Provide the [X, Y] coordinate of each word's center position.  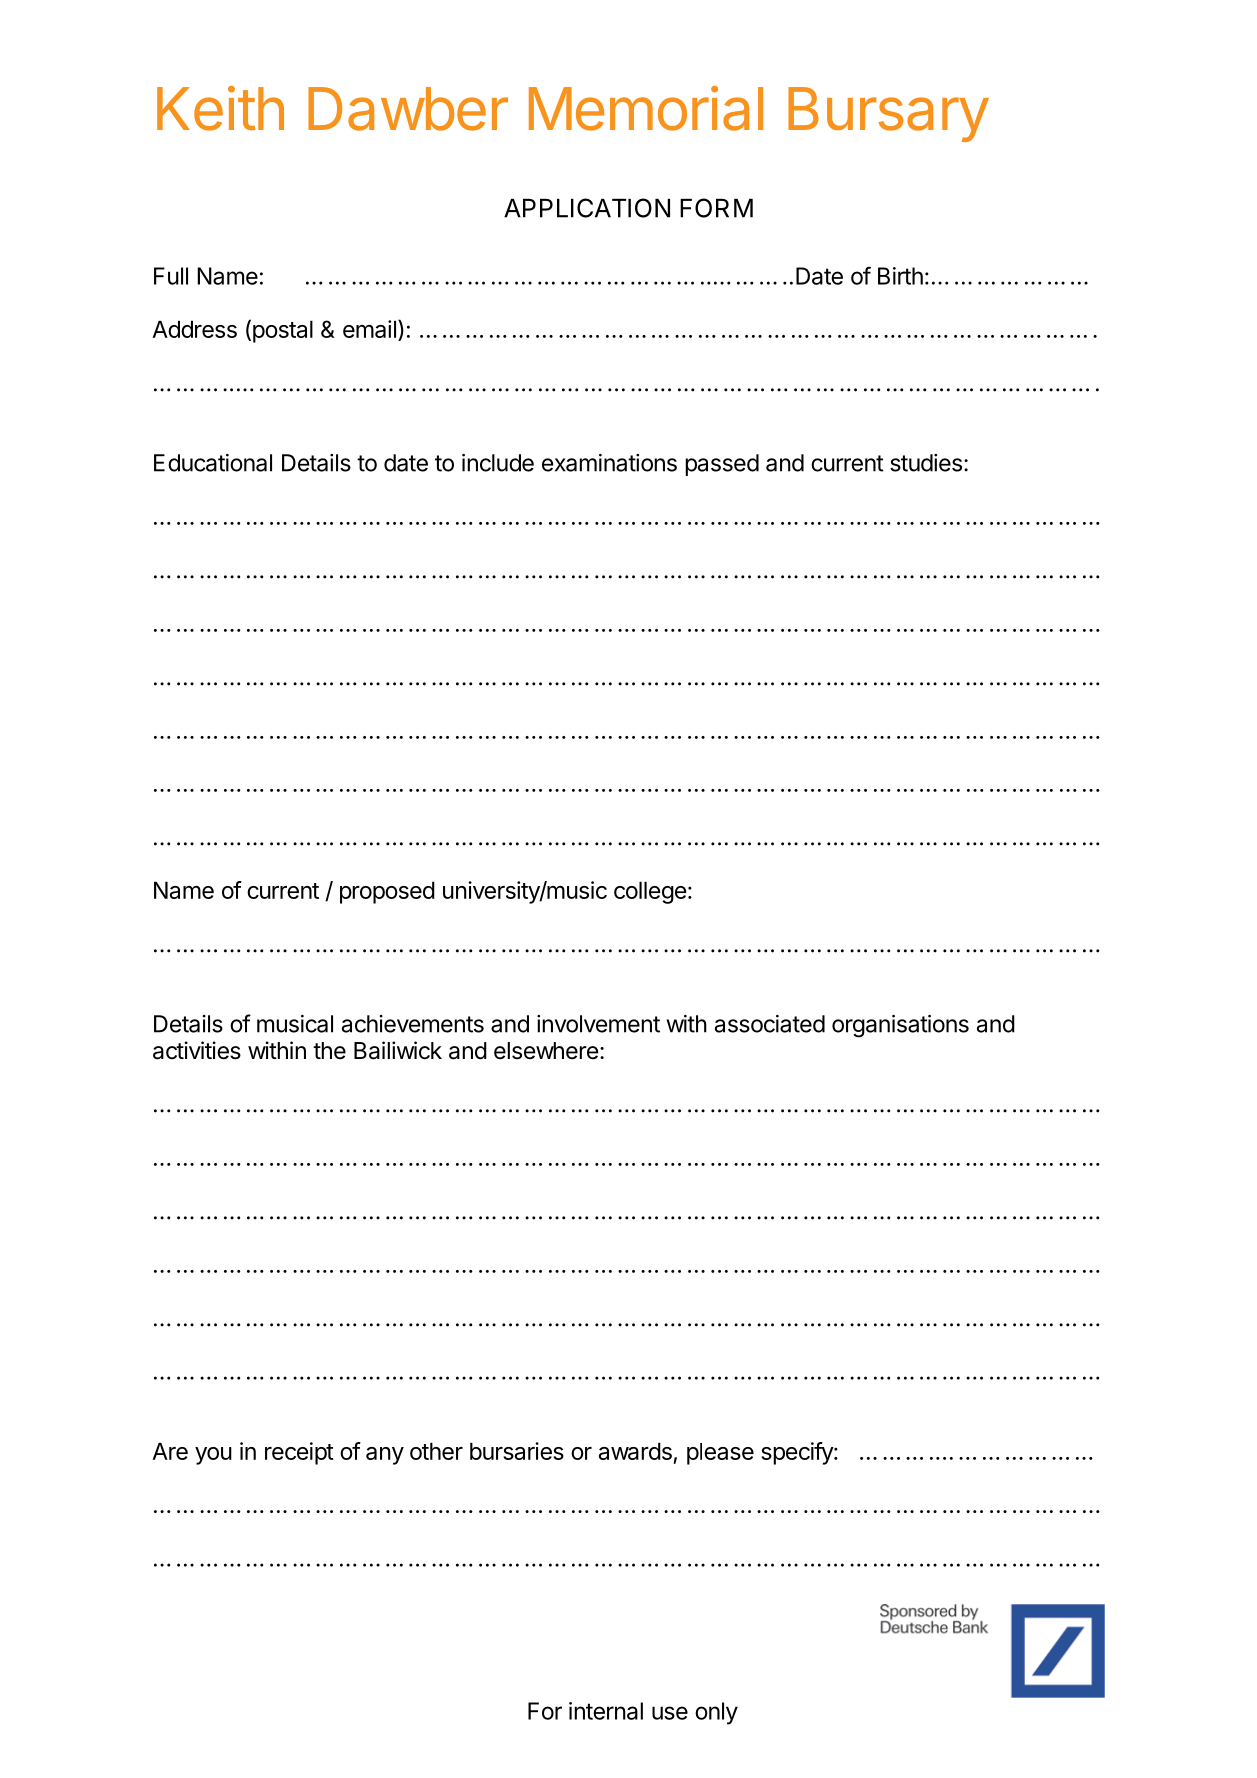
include [498, 463]
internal [606, 1711]
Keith [220, 108]
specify [798, 1453]
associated [770, 1024]
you [213, 1456]
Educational [213, 463]
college [650, 892]
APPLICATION [587, 208]
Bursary [888, 114]
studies [926, 463]
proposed [387, 892]
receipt [299, 1453]
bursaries [517, 1451]
